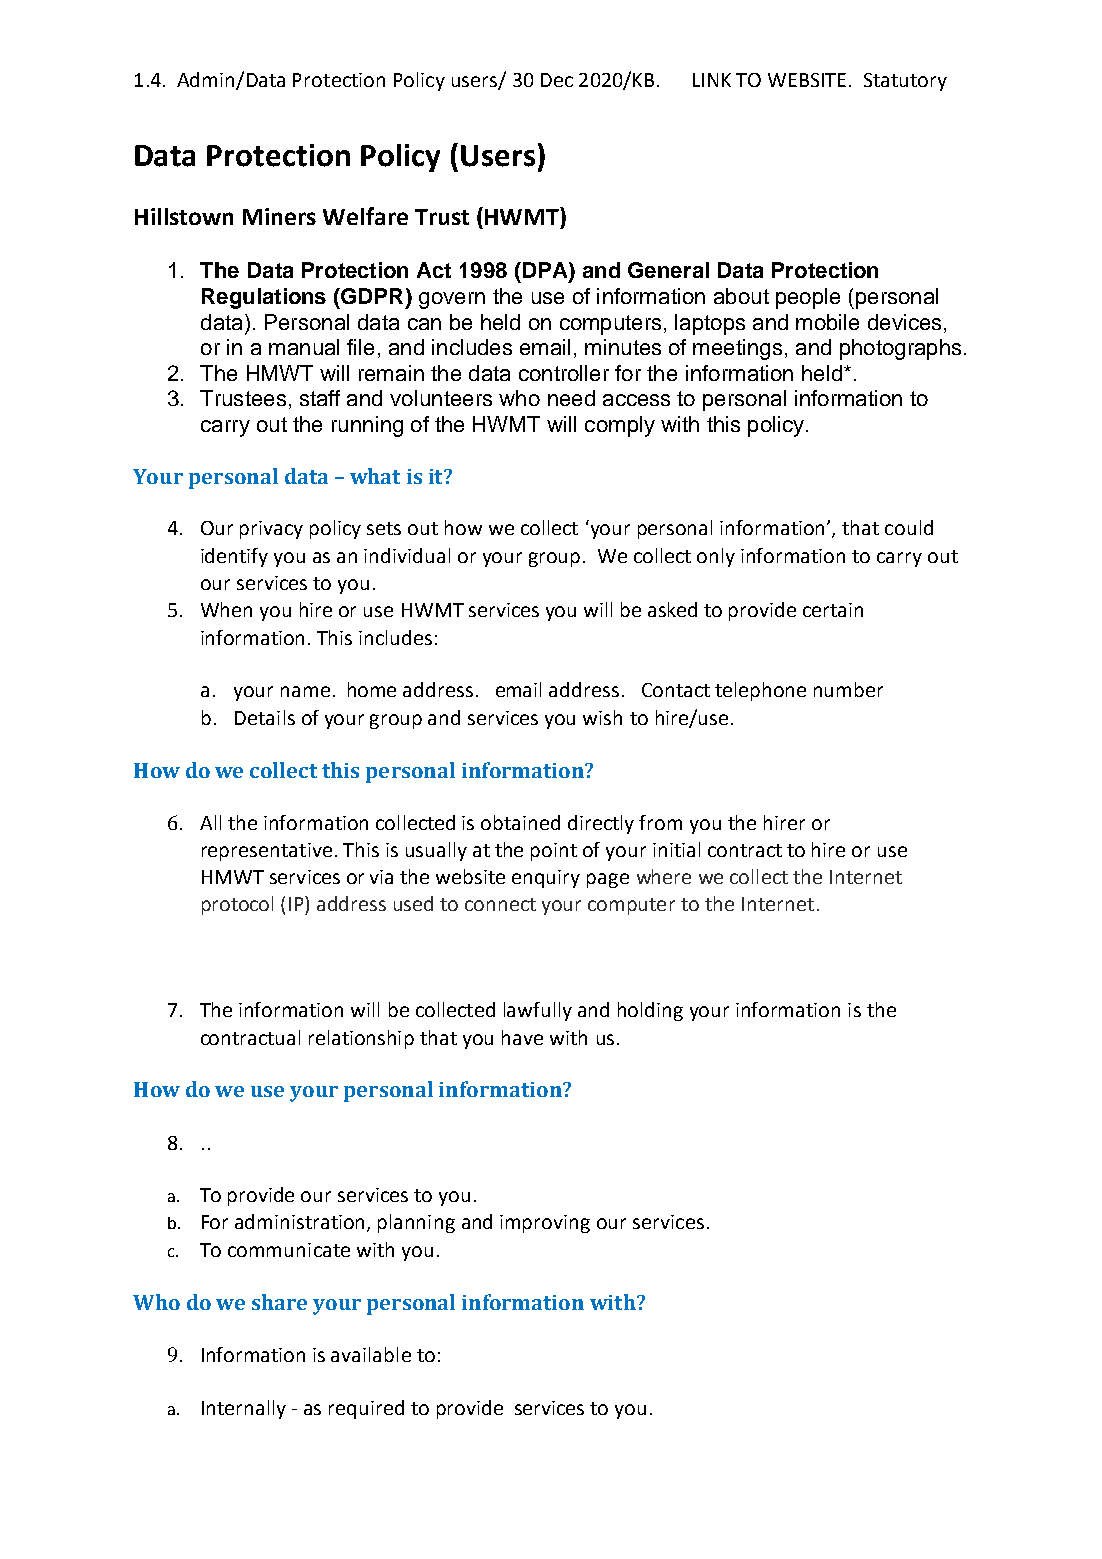 The image size is (1102, 1559). What do you see at coordinates (320, 398) in the document?
I see `staff` at bounding box center [320, 398].
